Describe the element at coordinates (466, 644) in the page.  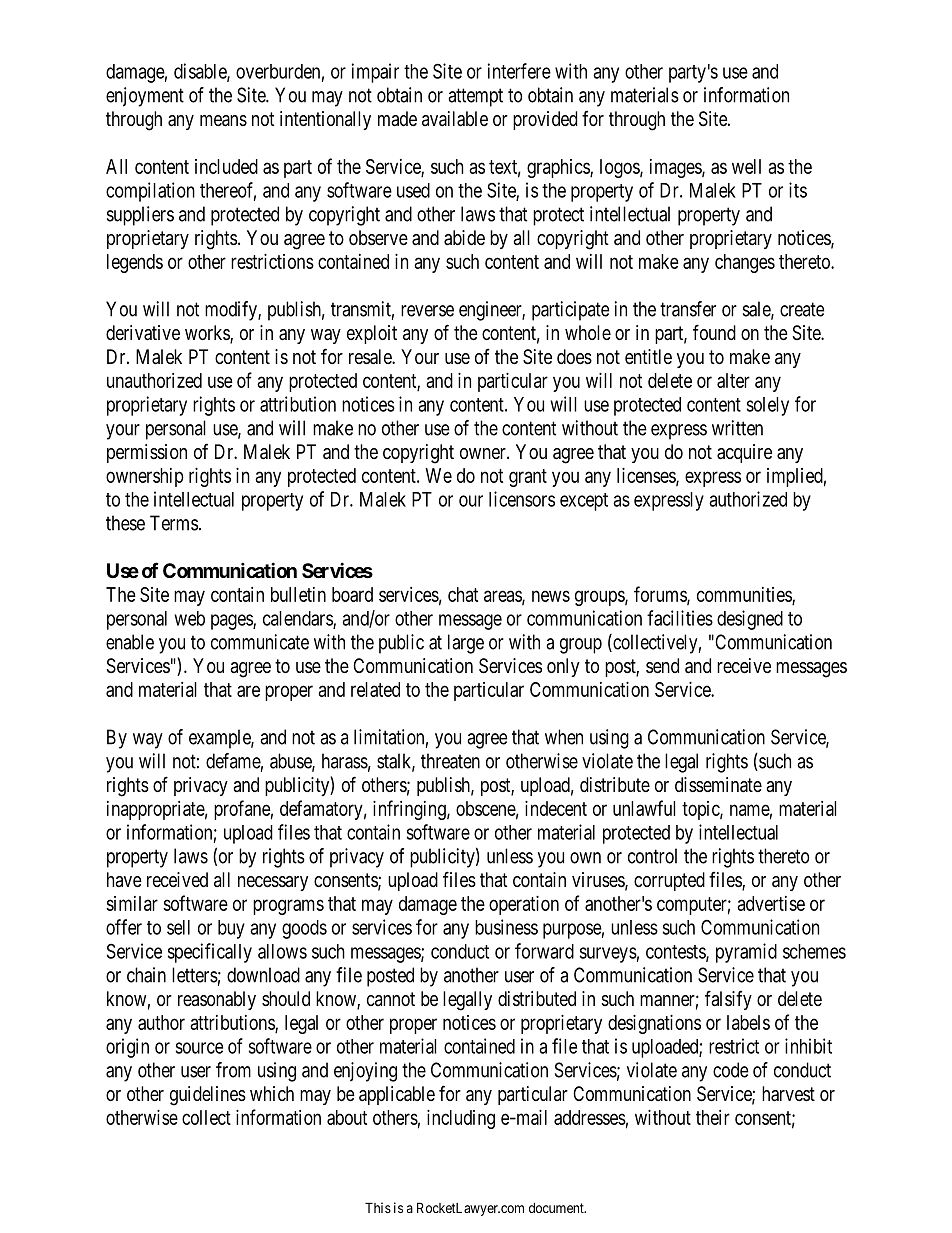
I see `large` at that location.
